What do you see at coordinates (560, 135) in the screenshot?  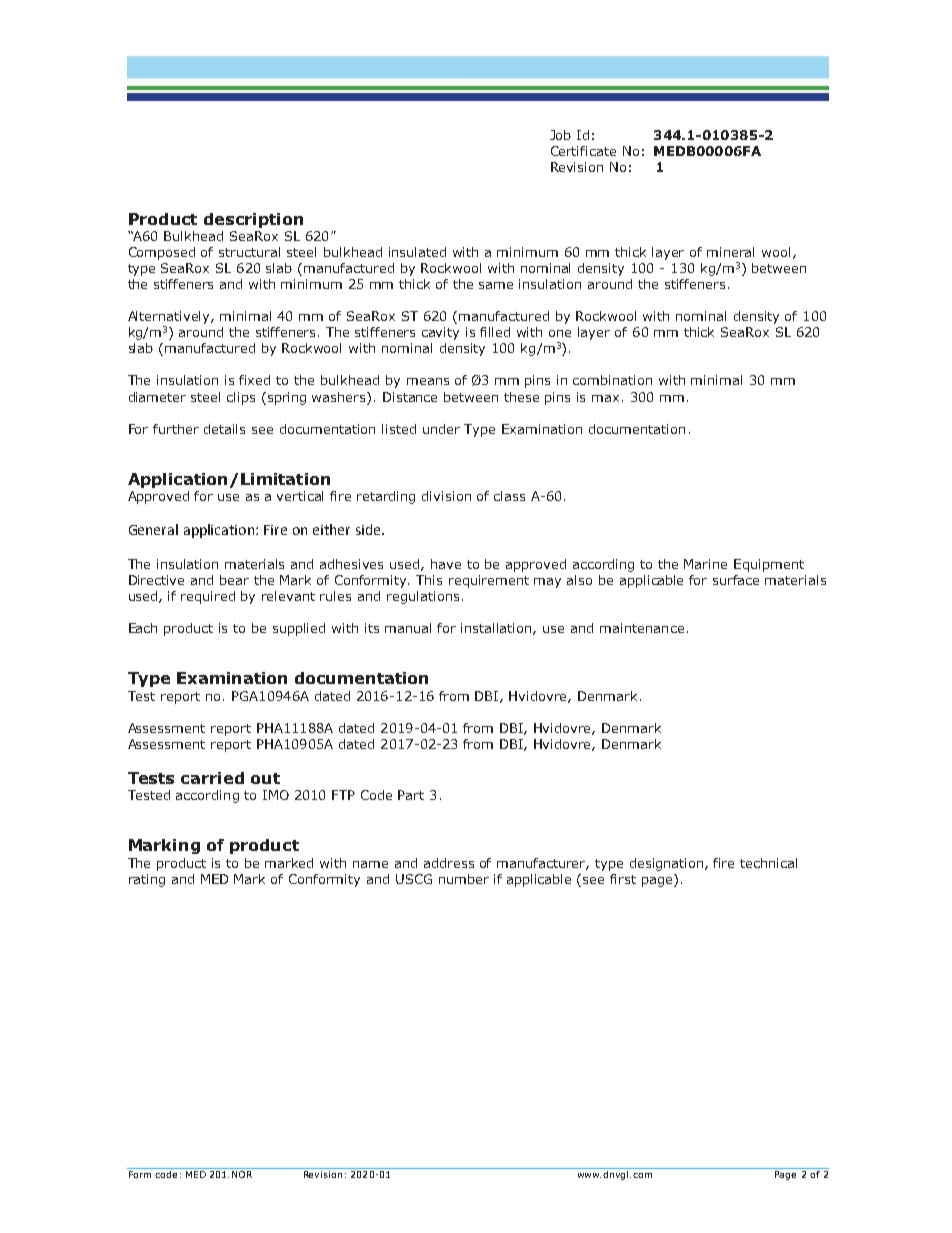 I see `Job` at bounding box center [560, 135].
